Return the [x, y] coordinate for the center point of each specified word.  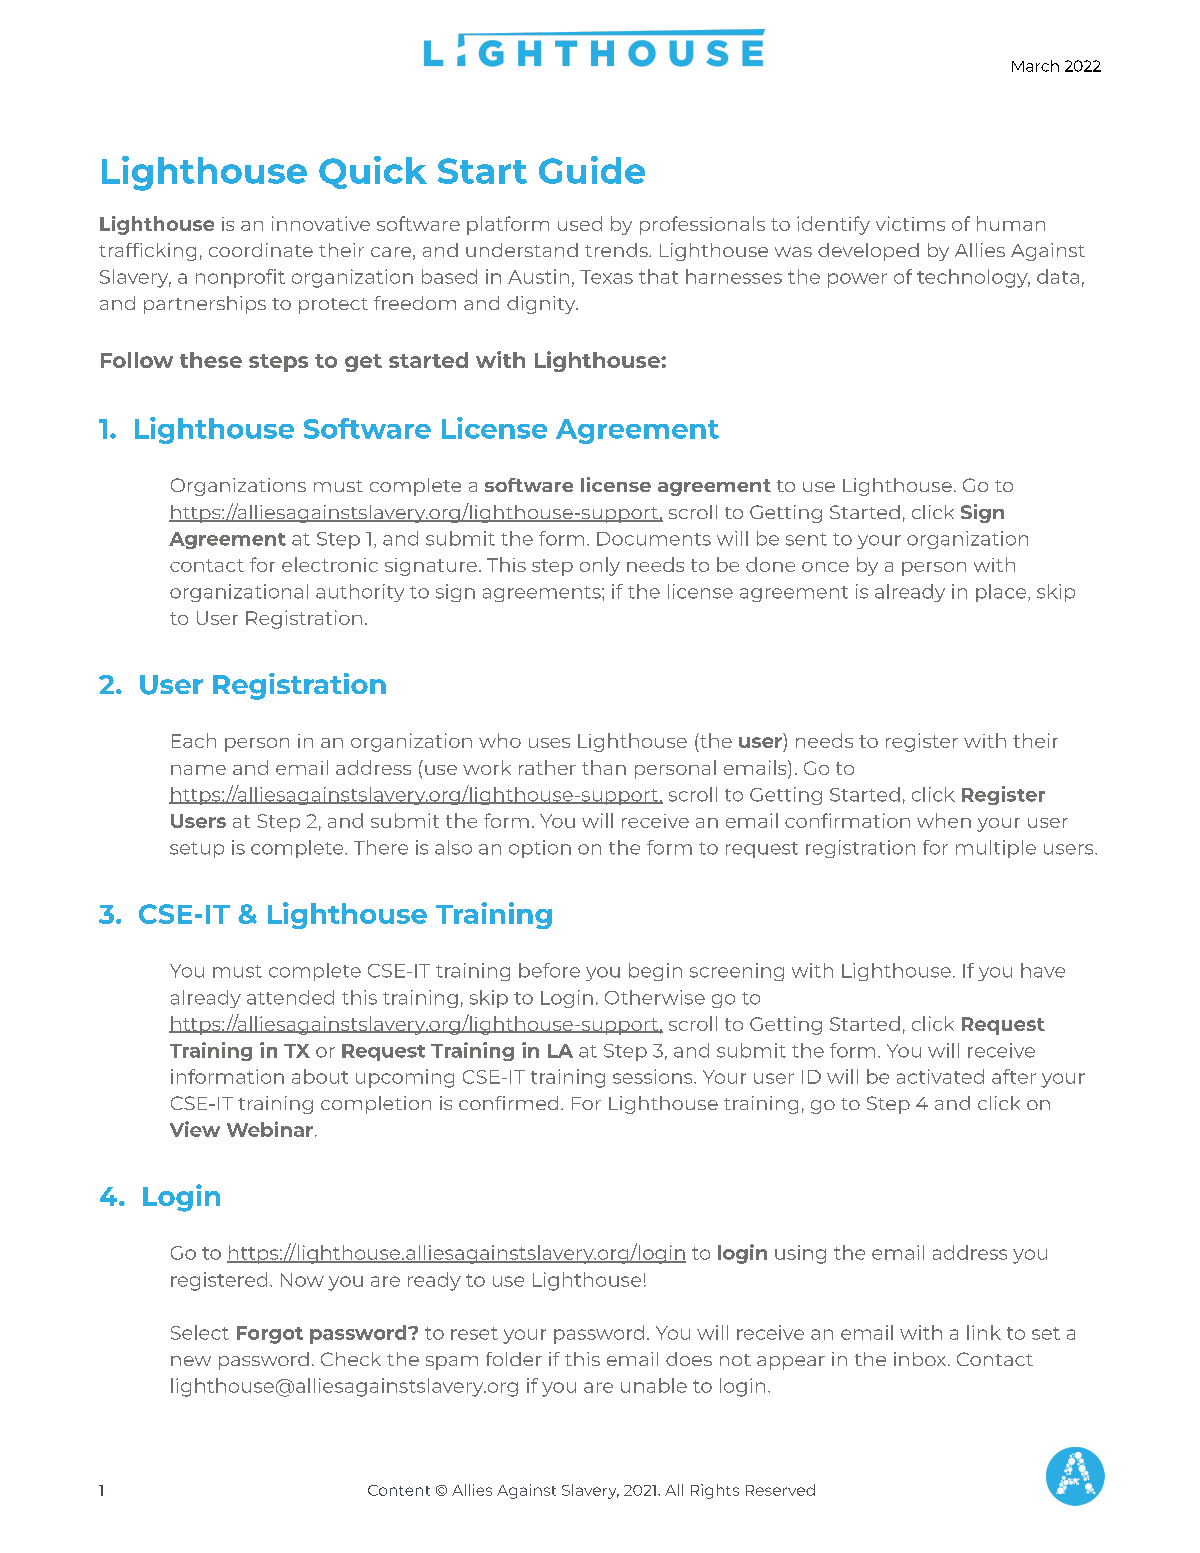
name [198, 770]
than [604, 767]
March [1035, 66]
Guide [592, 170]
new [191, 1361]
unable [654, 1385]
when [944, 820]
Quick [373, 172]
